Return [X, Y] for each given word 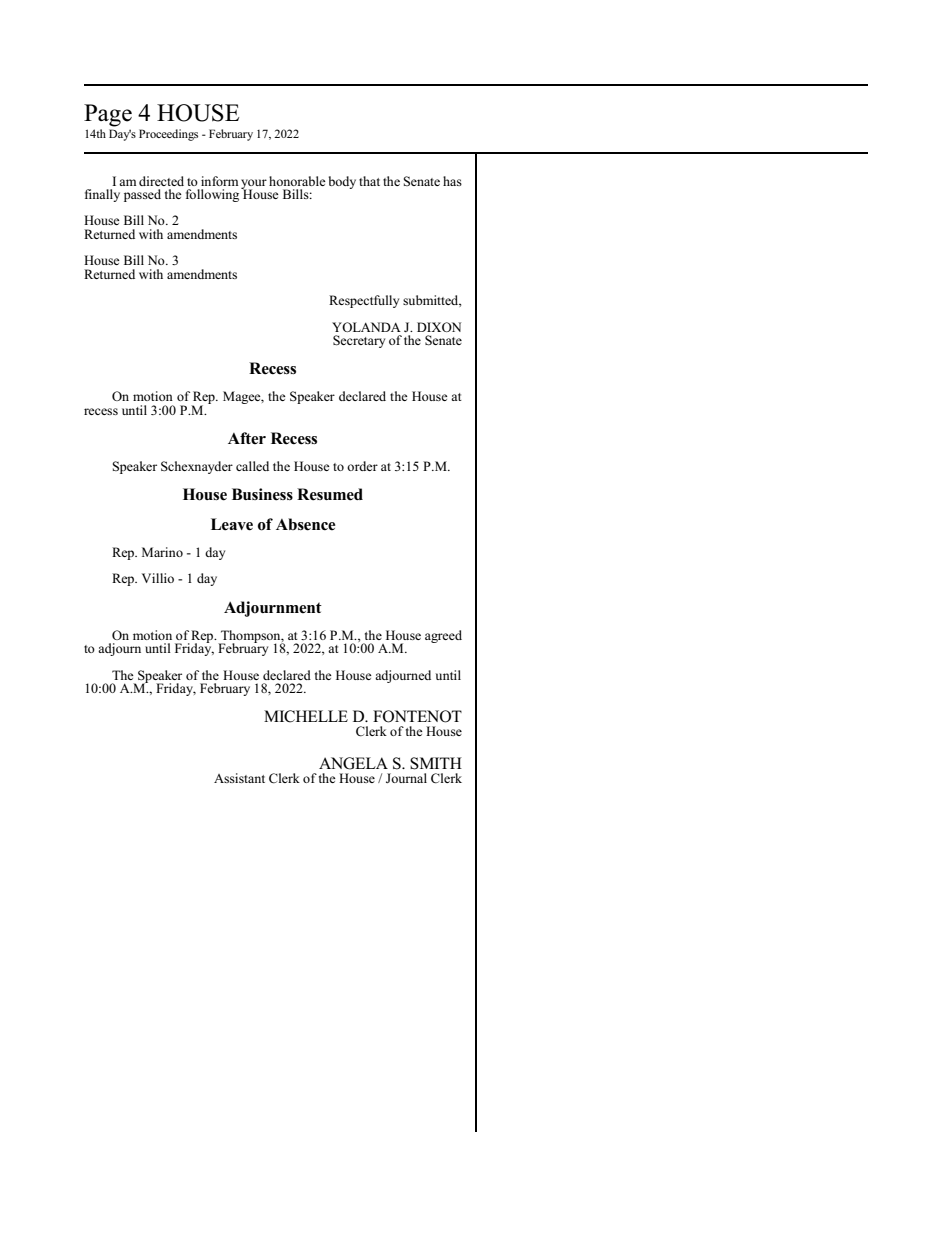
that [369, 181]
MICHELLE [306, 716]
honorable [297, 181]
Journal [406, 778]
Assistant [239, 778]
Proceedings [168, 135]
